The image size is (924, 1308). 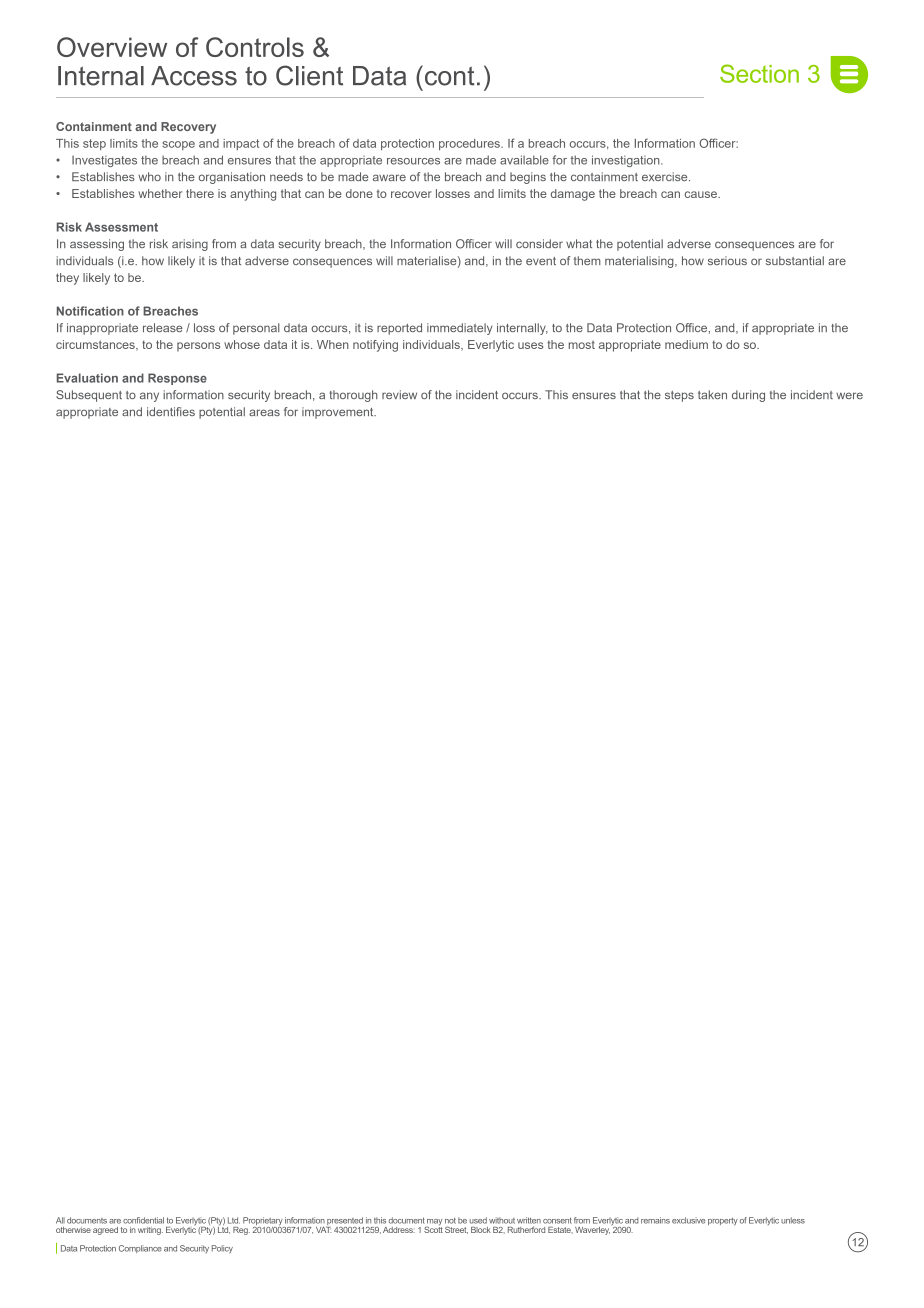 What do you see at coordinates (194, 76) in the screenshot?
I see `Access` at bounding box center [194, 76].
